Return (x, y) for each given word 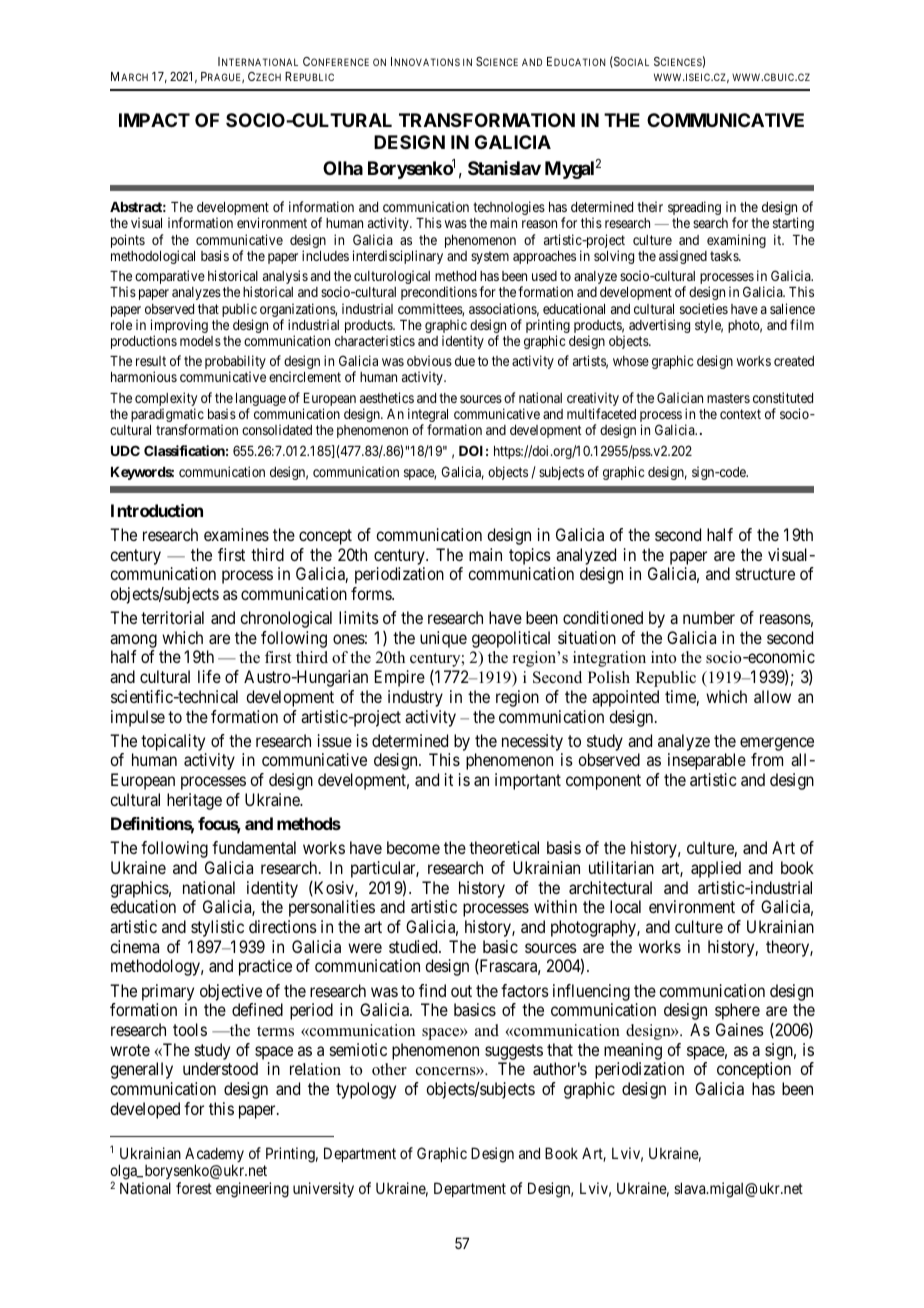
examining (736, 241)
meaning (633, 1051)
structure (765, 574)
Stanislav (504, 168)
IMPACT (154, 120)
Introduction (157, 510)
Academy (214, 1156)
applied (716, 869)
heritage (194, 801)
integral (428, 416)
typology (366, 1090)
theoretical (504, 847)
